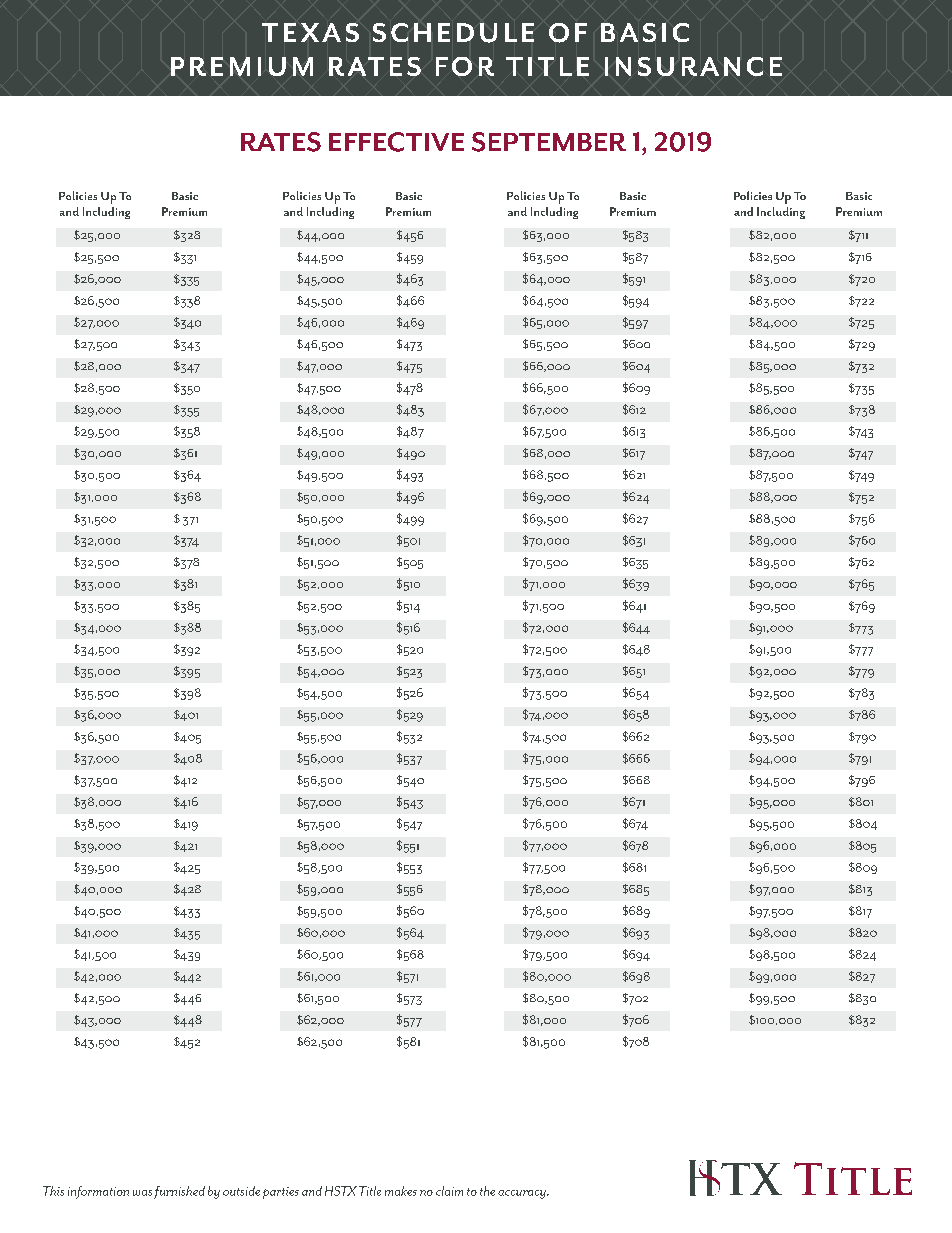 The width and height of the page is (952, 1233). I want to click on information, so click(98, 1192).
